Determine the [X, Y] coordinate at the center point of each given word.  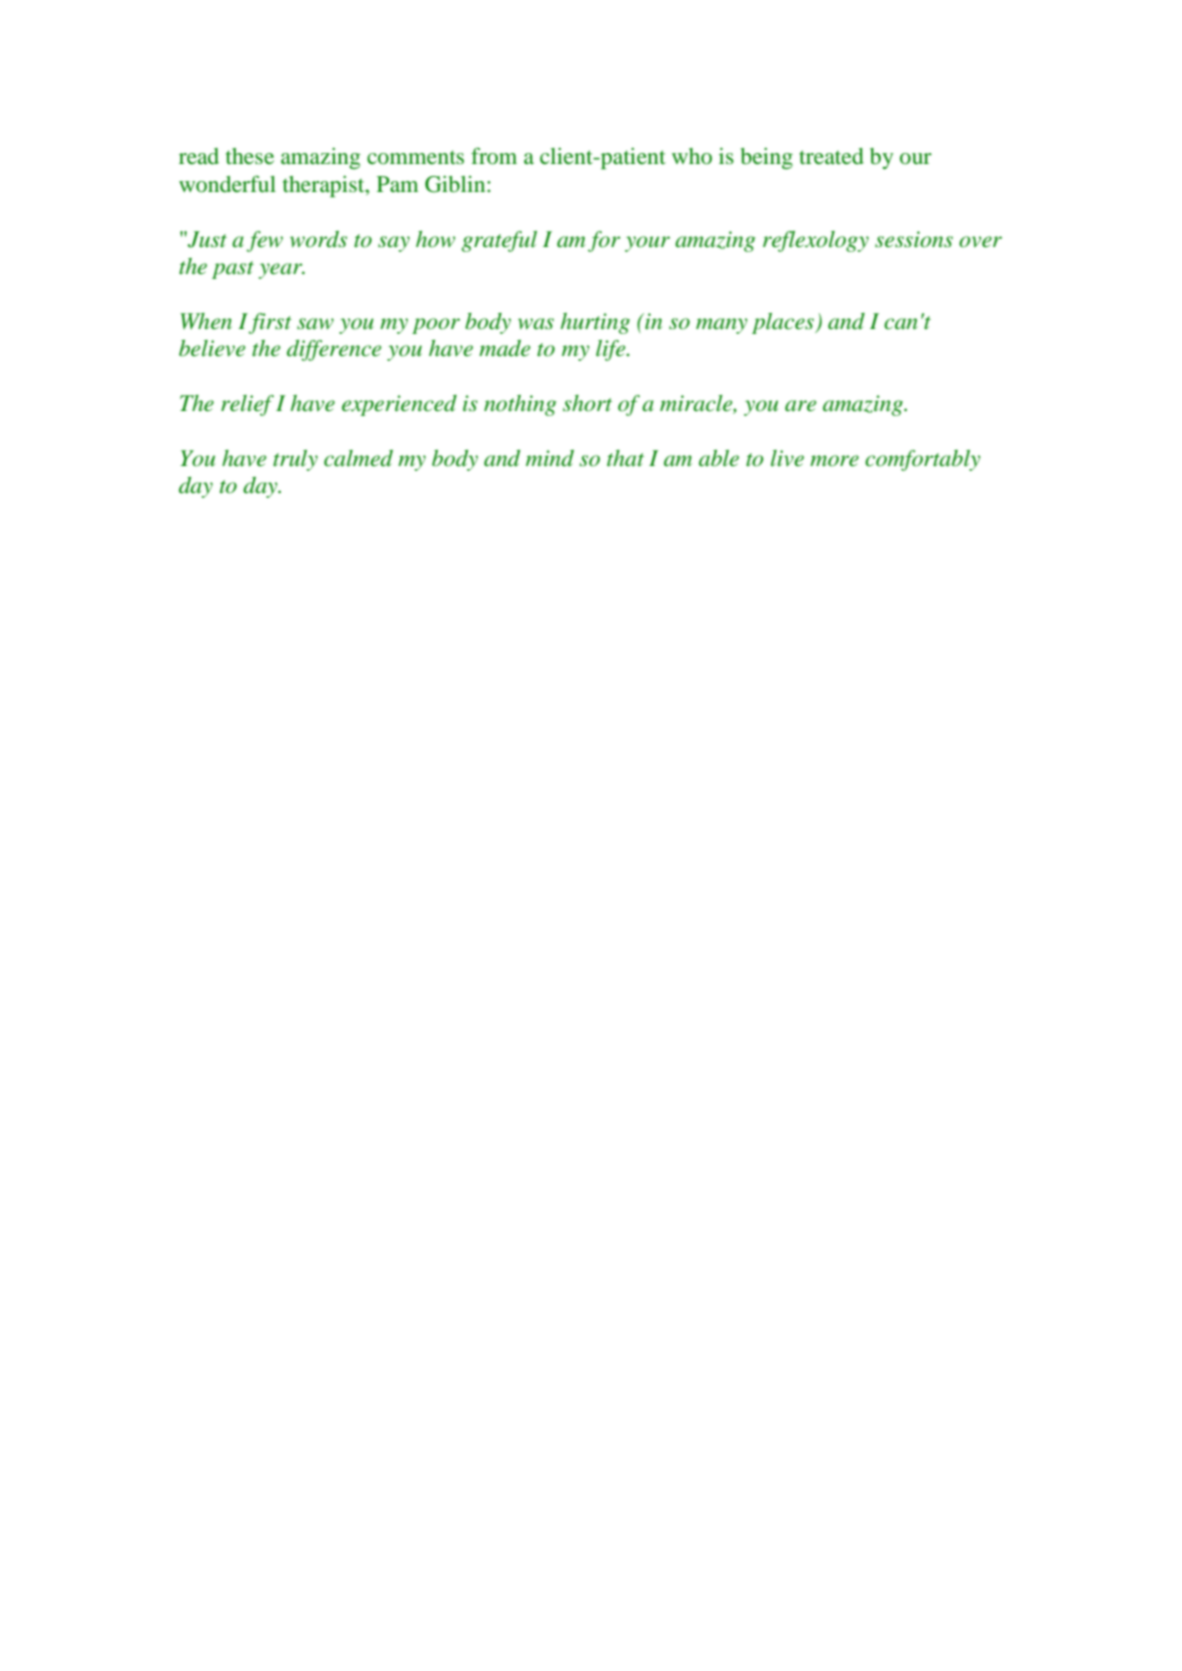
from [494, 155]
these [250, 156]
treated [831, 156]
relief [247, 405]
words [318, 239]
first [270, 323]
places [784, 323]
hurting [595, 323]
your [647, 244]
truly [295, 460]
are [800, 406]
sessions [914, 239]
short [587, 403]
